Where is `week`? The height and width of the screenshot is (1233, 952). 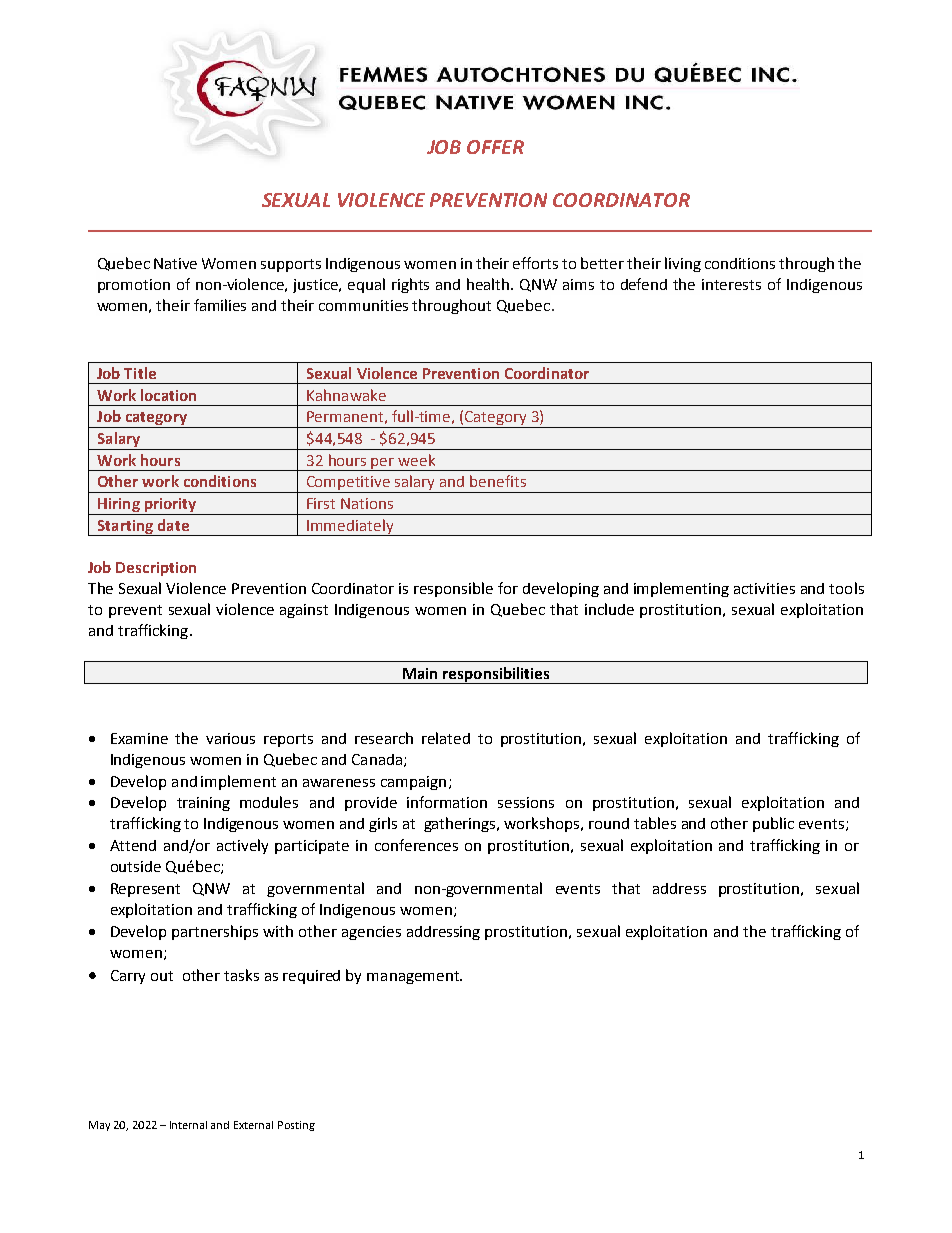
week is located at coordinates (416, 460).
